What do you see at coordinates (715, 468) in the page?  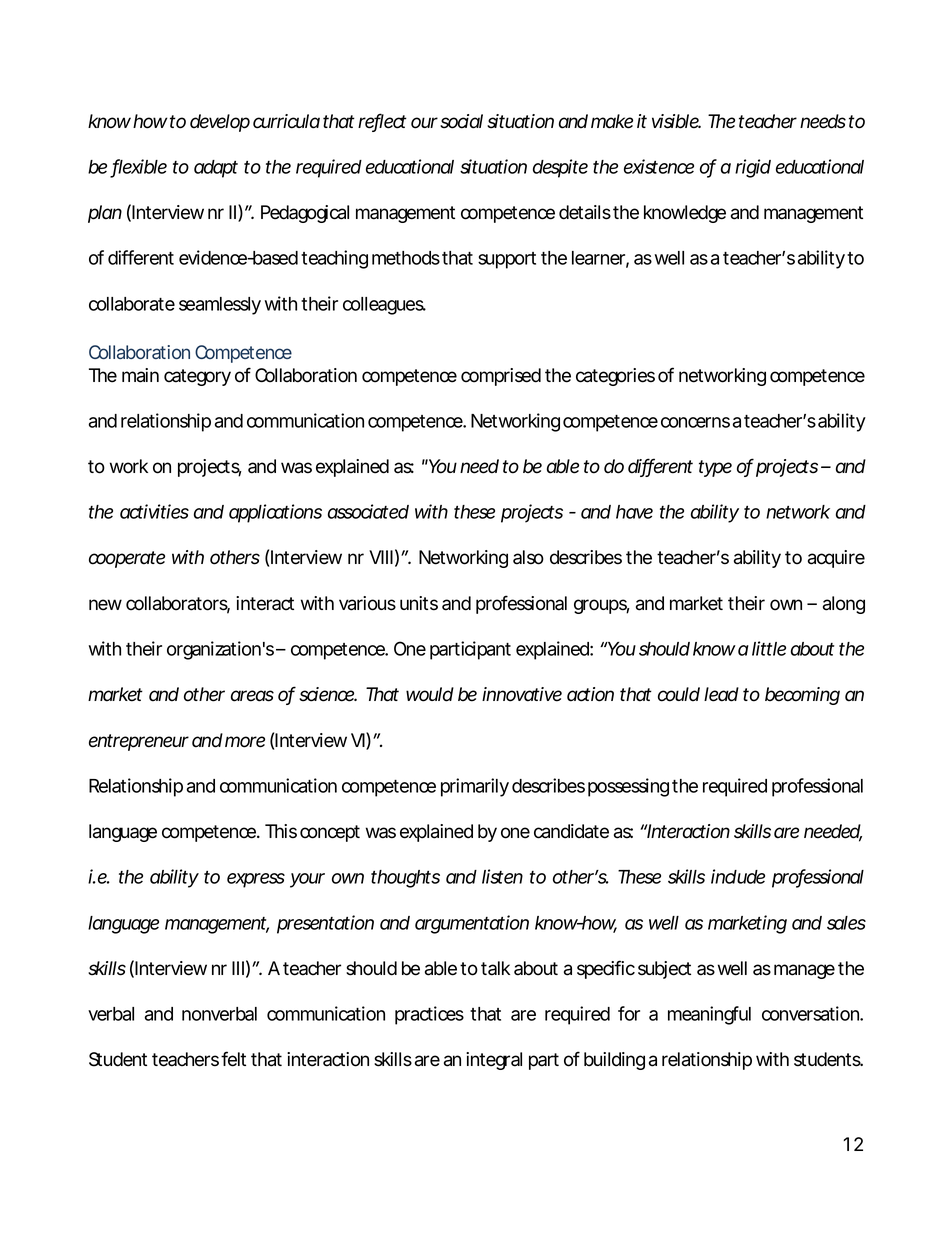 I see `type` at bounding box center [715, 468].
